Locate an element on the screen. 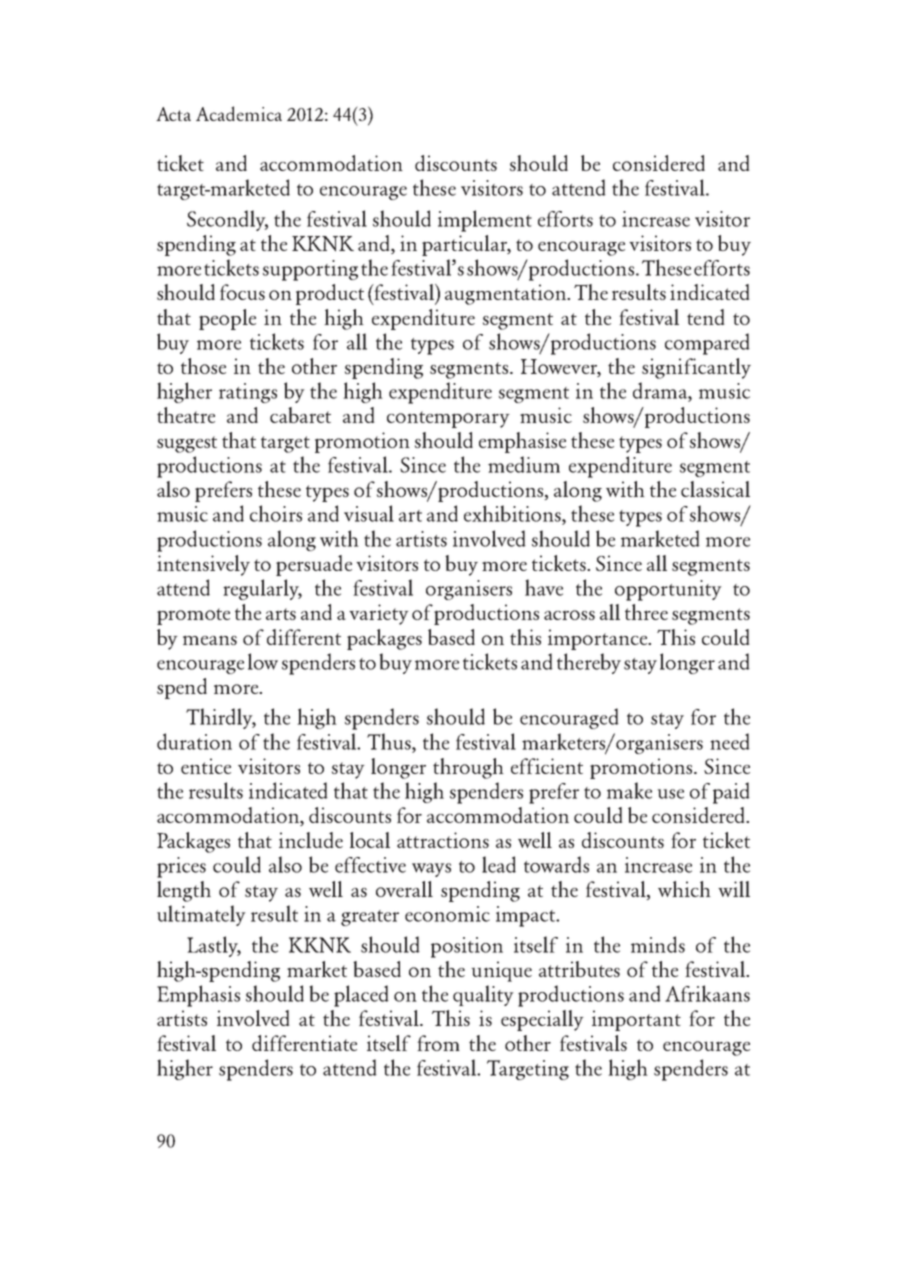 The width and height of the screenshot is (903, 1284). three is located at coordinates (646, 612).
